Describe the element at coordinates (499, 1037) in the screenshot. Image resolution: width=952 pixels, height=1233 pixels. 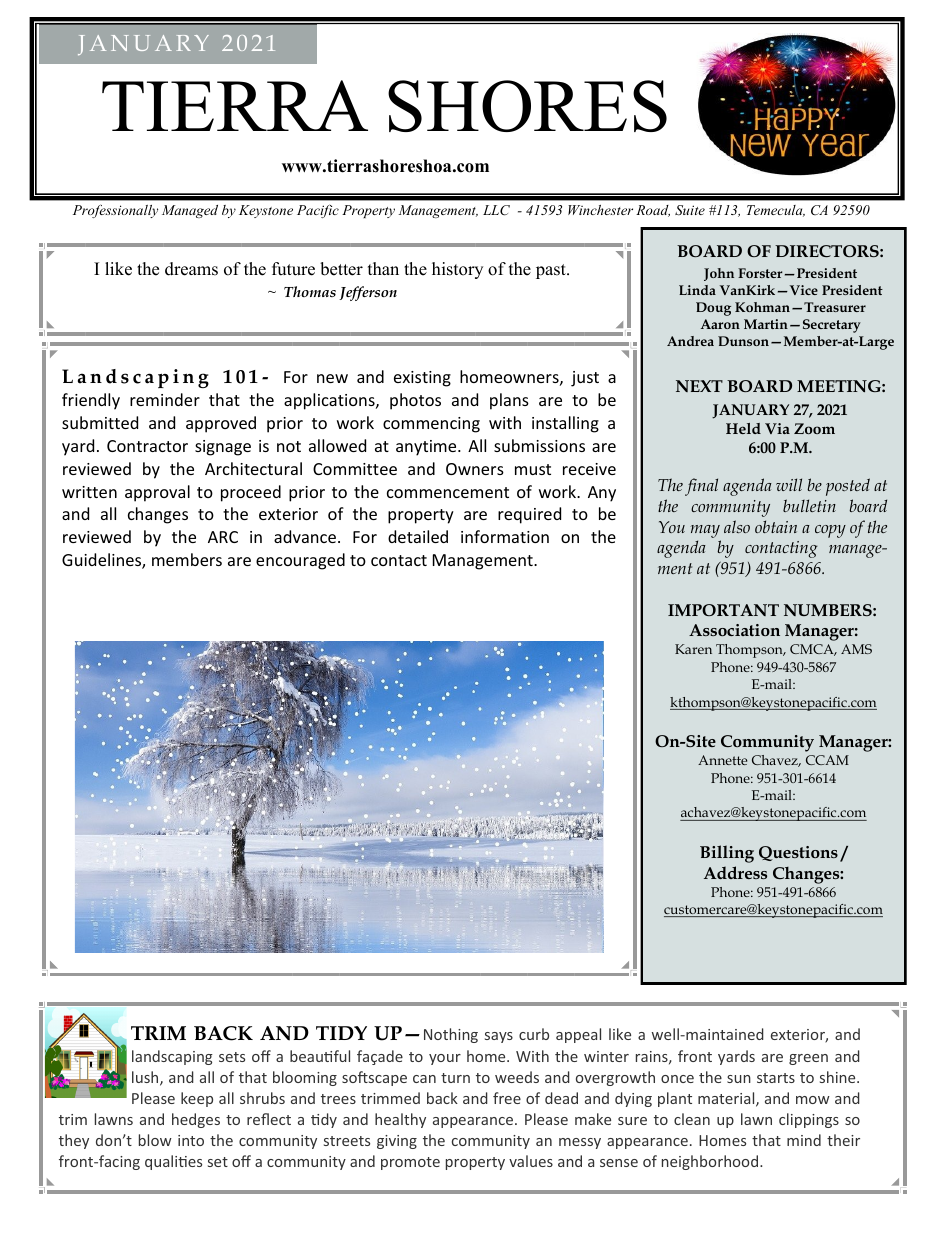
I see `says` at that location.
